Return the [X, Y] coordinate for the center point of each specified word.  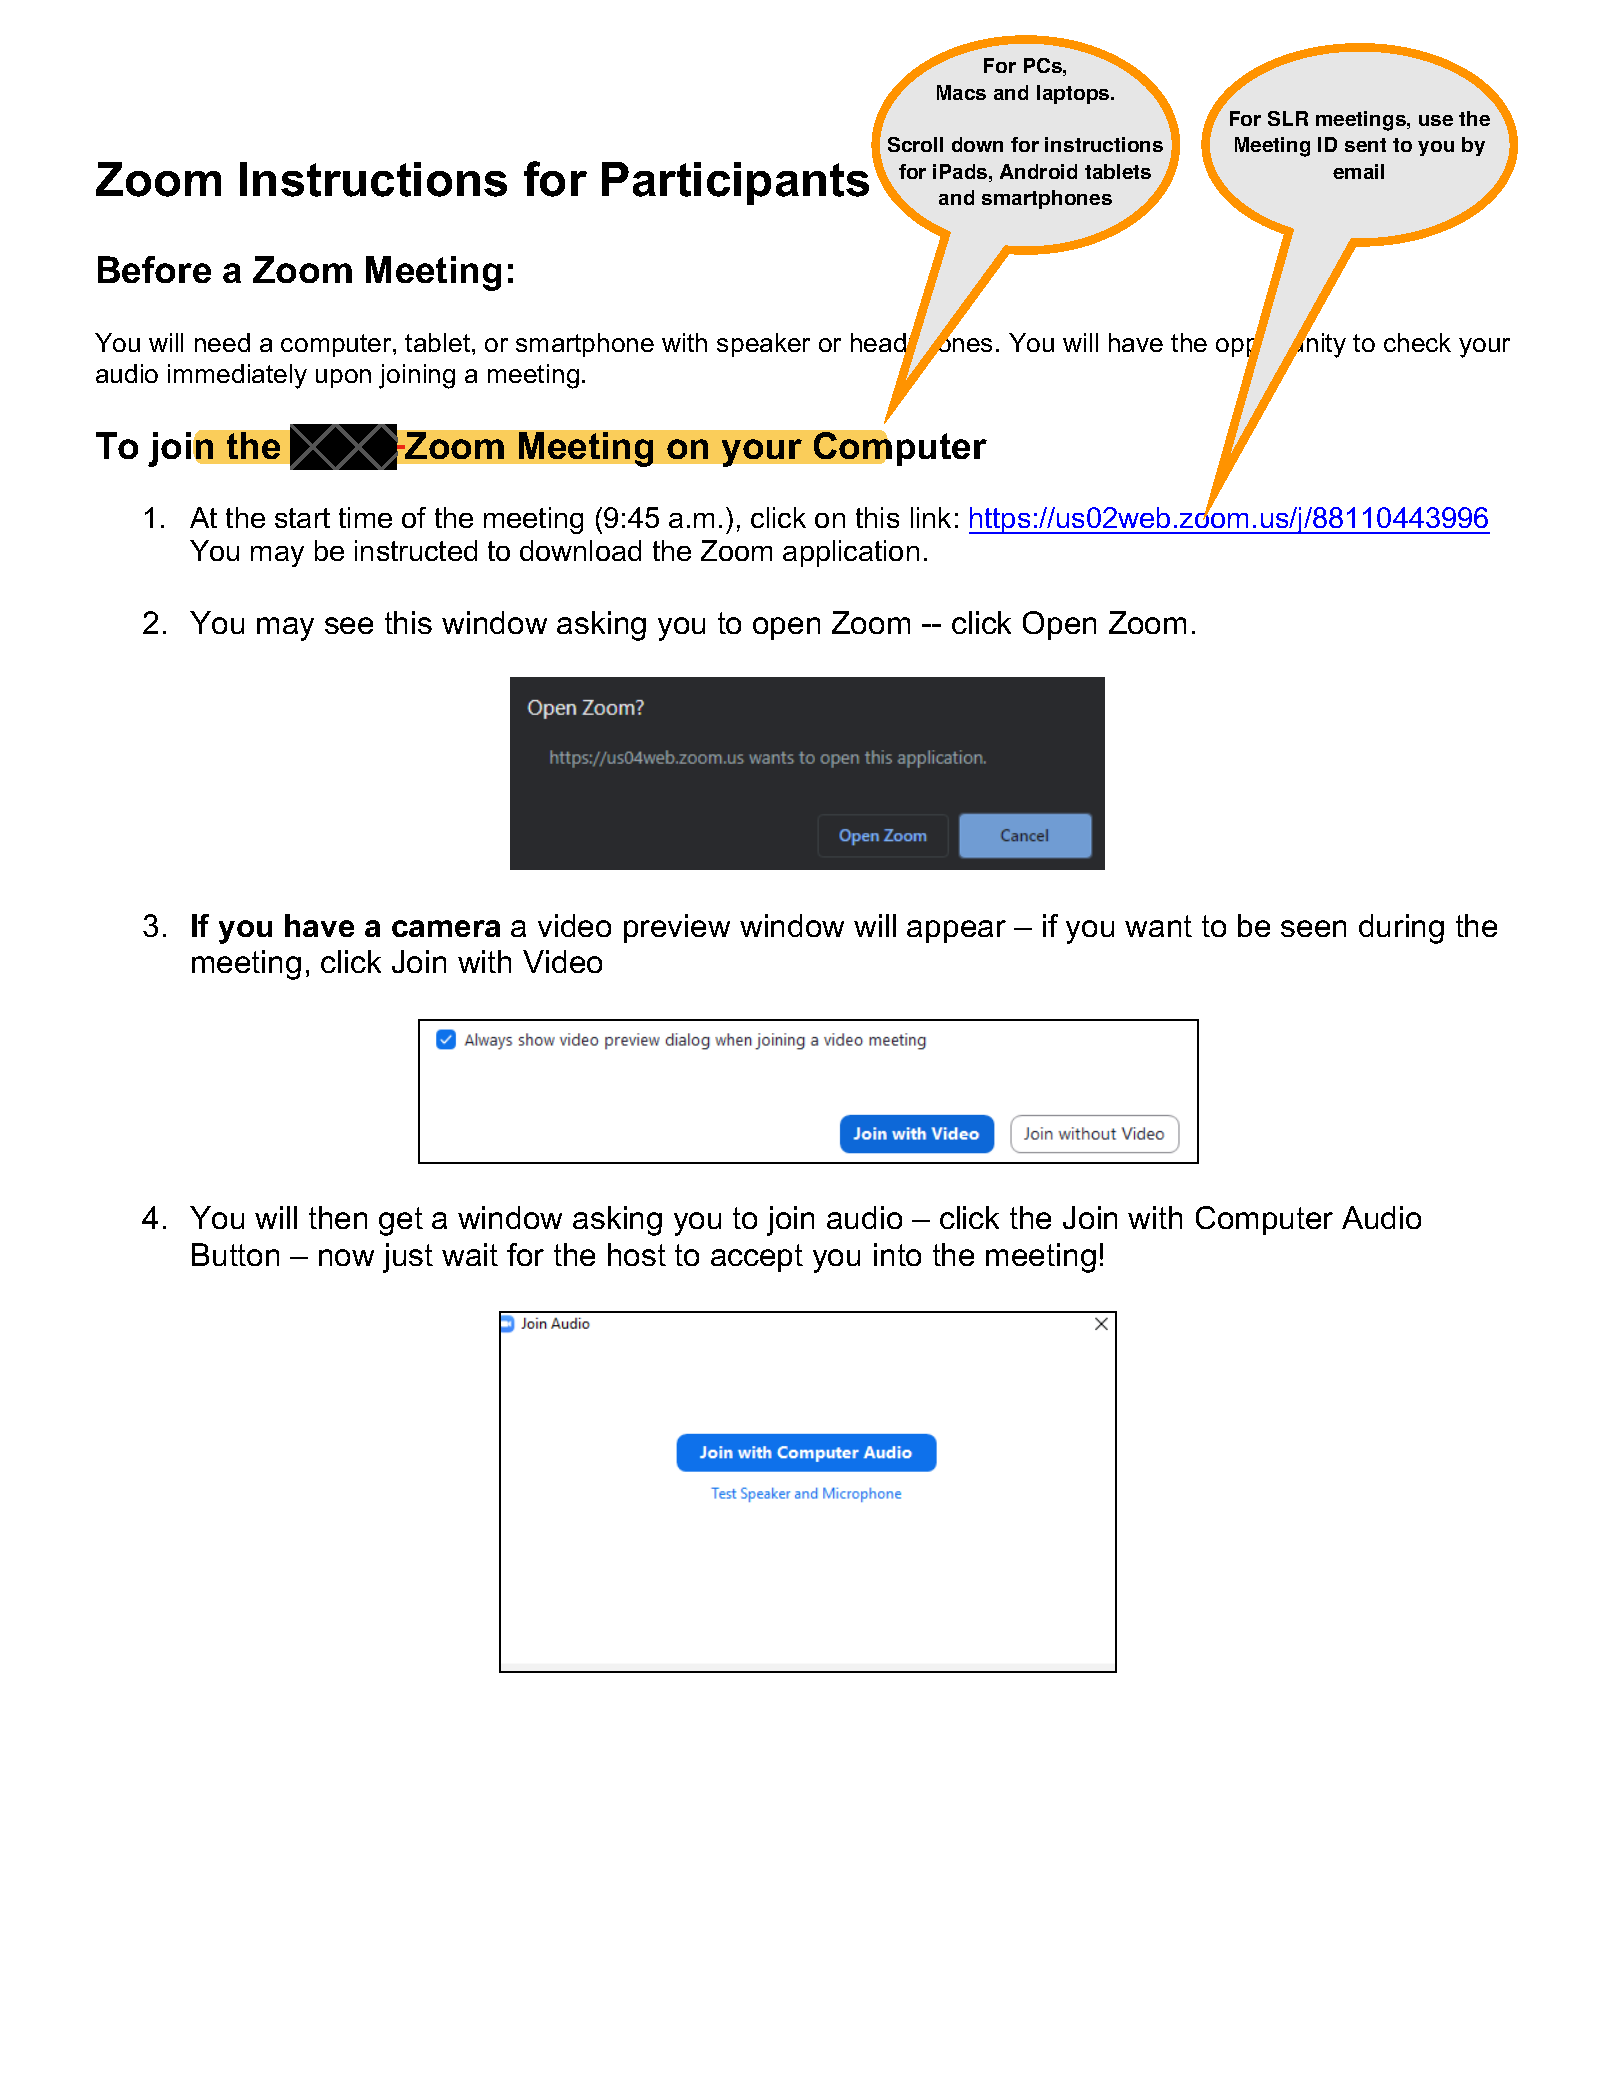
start [302, 518]
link [931, 517]
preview [677, 928]
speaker [763, 345]
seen [1313, 928]
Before [154, 269]
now [346, 1257]
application [851, 553]
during [1401, 929]
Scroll [915, 144]
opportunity [1281, 346]
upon [343, 378]
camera [446, 928]
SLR [1288, 118]
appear [956, 931]
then [338, 1217]
